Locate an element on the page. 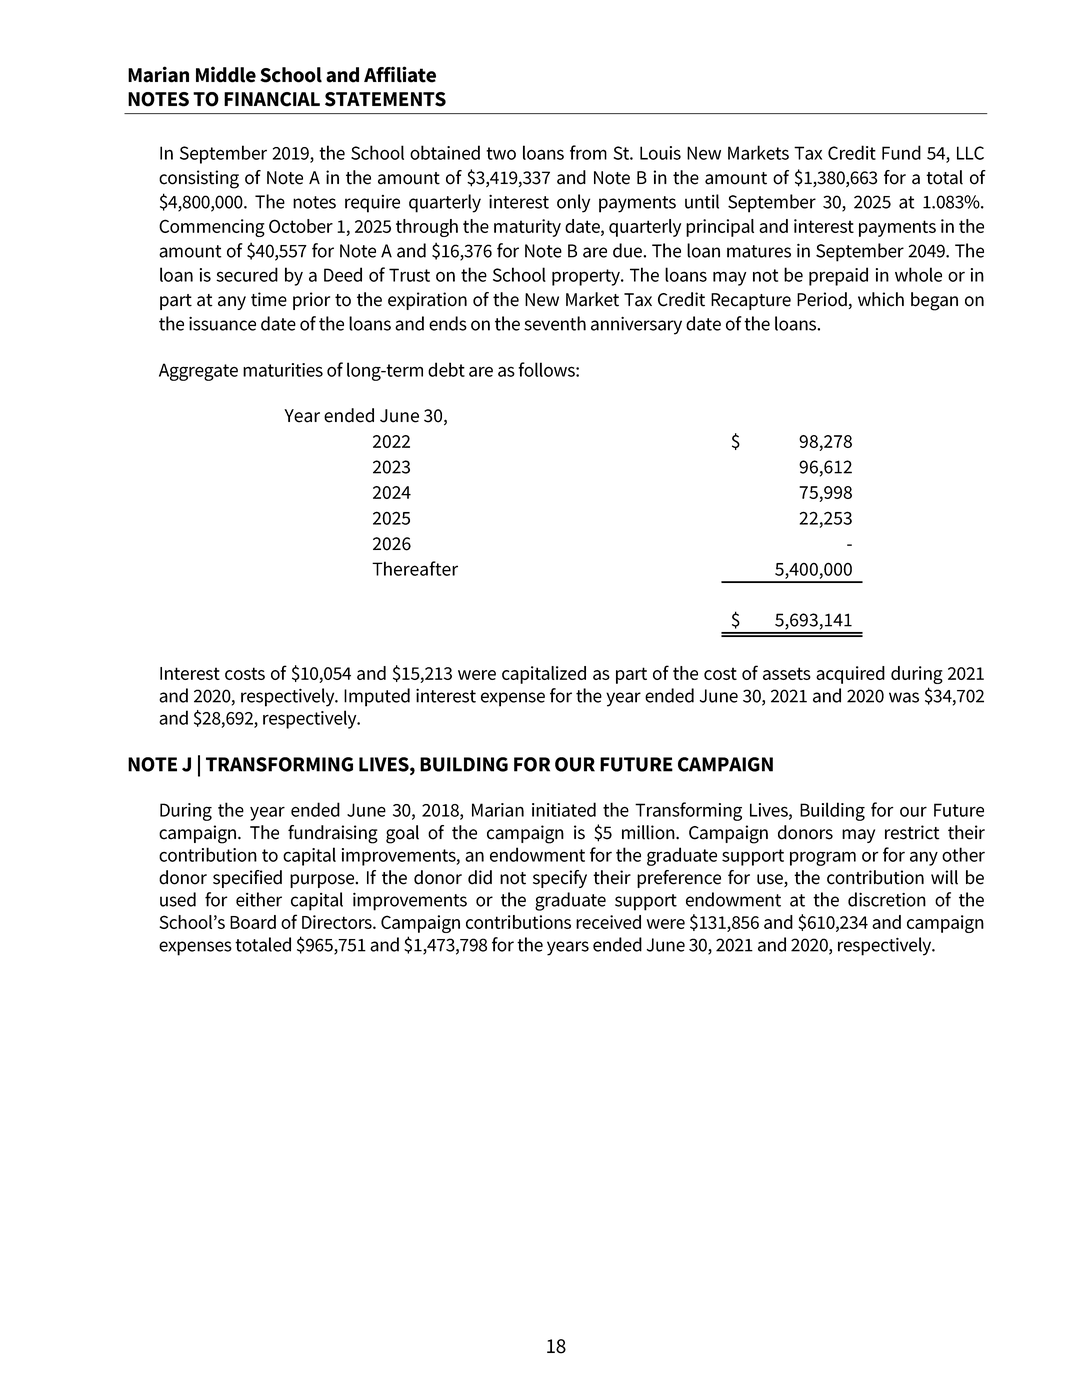  prepaid is located at coordinates (838, 276).
